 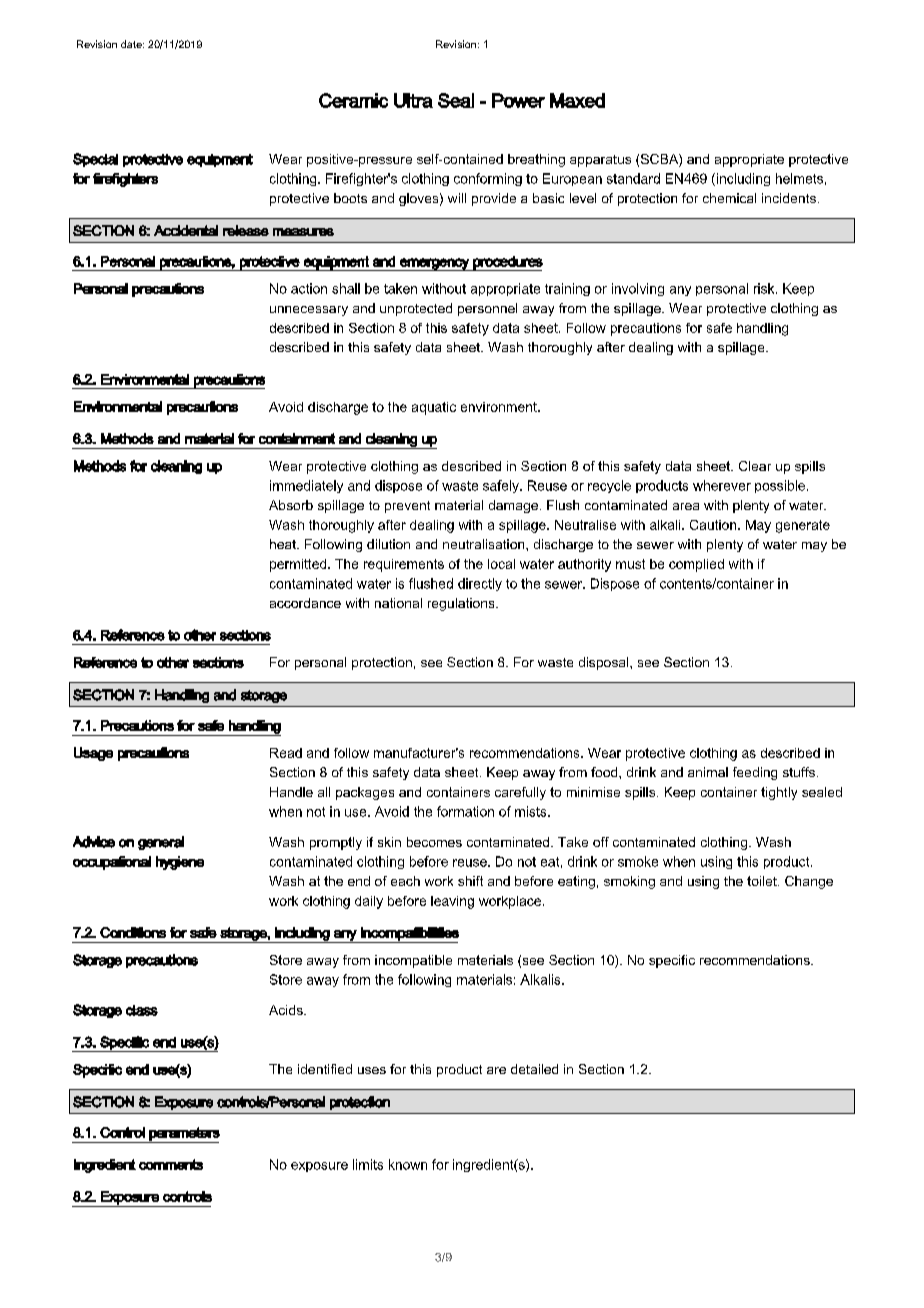 I want to click on chemical, so click(x=729, y=198).
